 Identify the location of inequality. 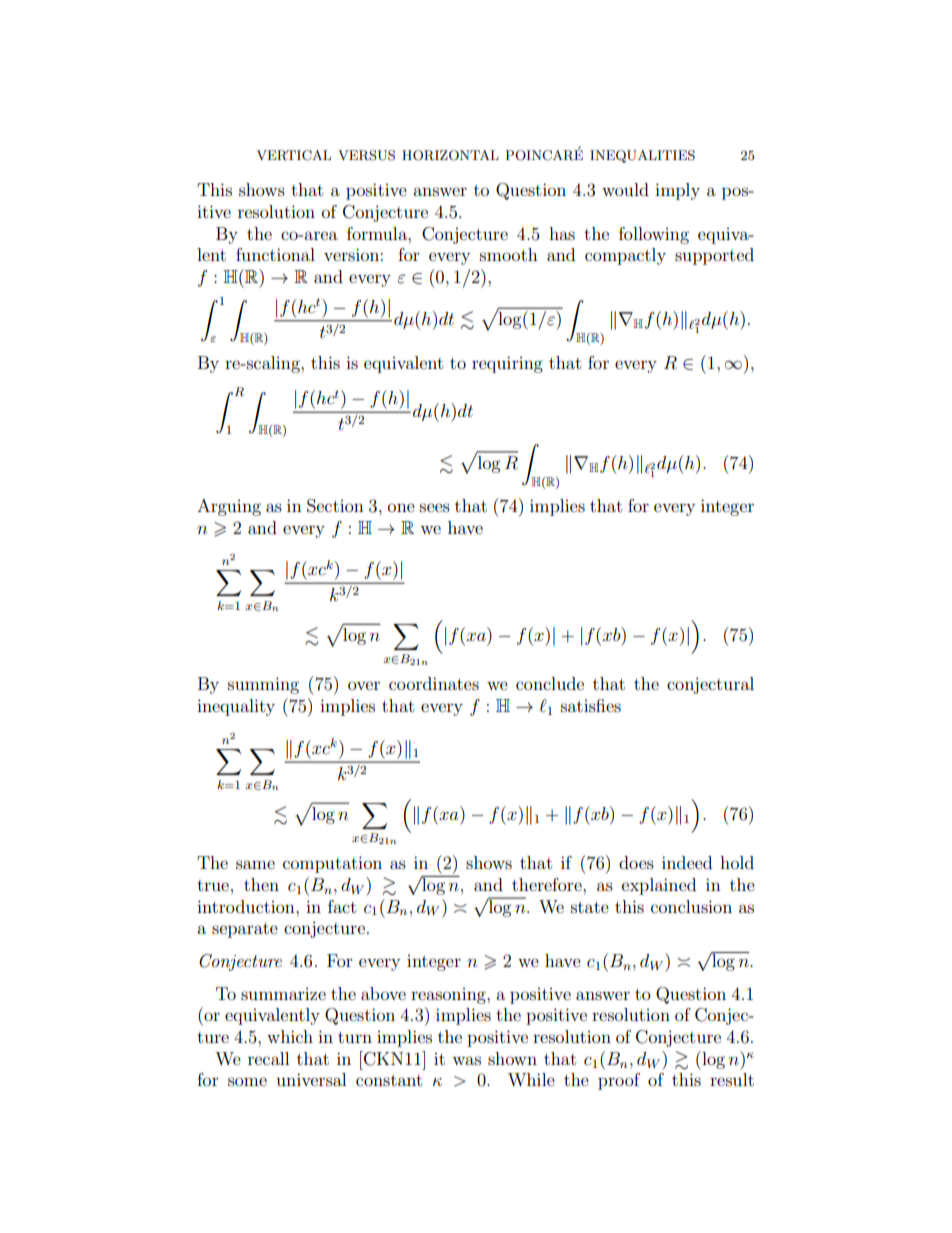
(236, 707).
